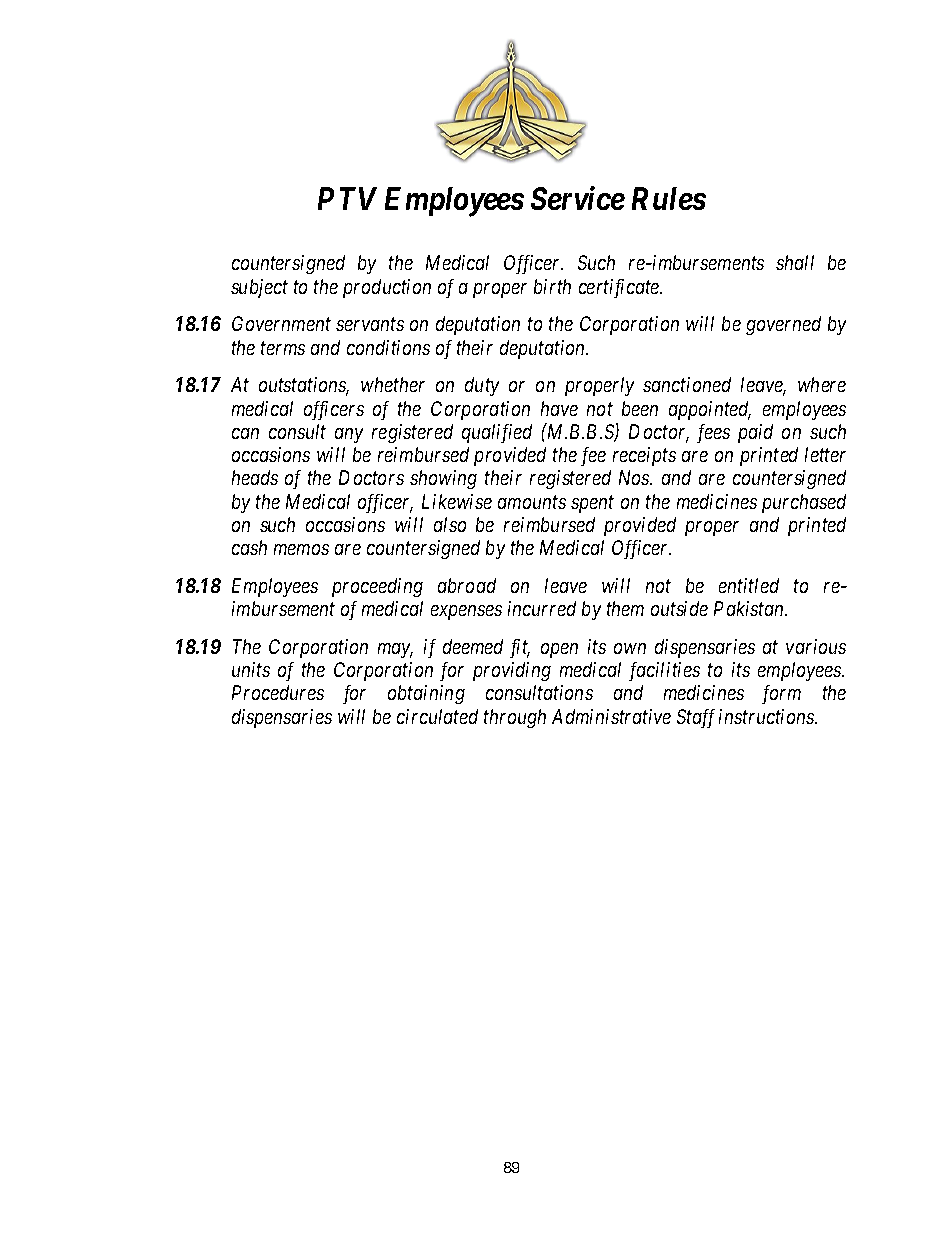  I want to click on form, so click(781, 694).
